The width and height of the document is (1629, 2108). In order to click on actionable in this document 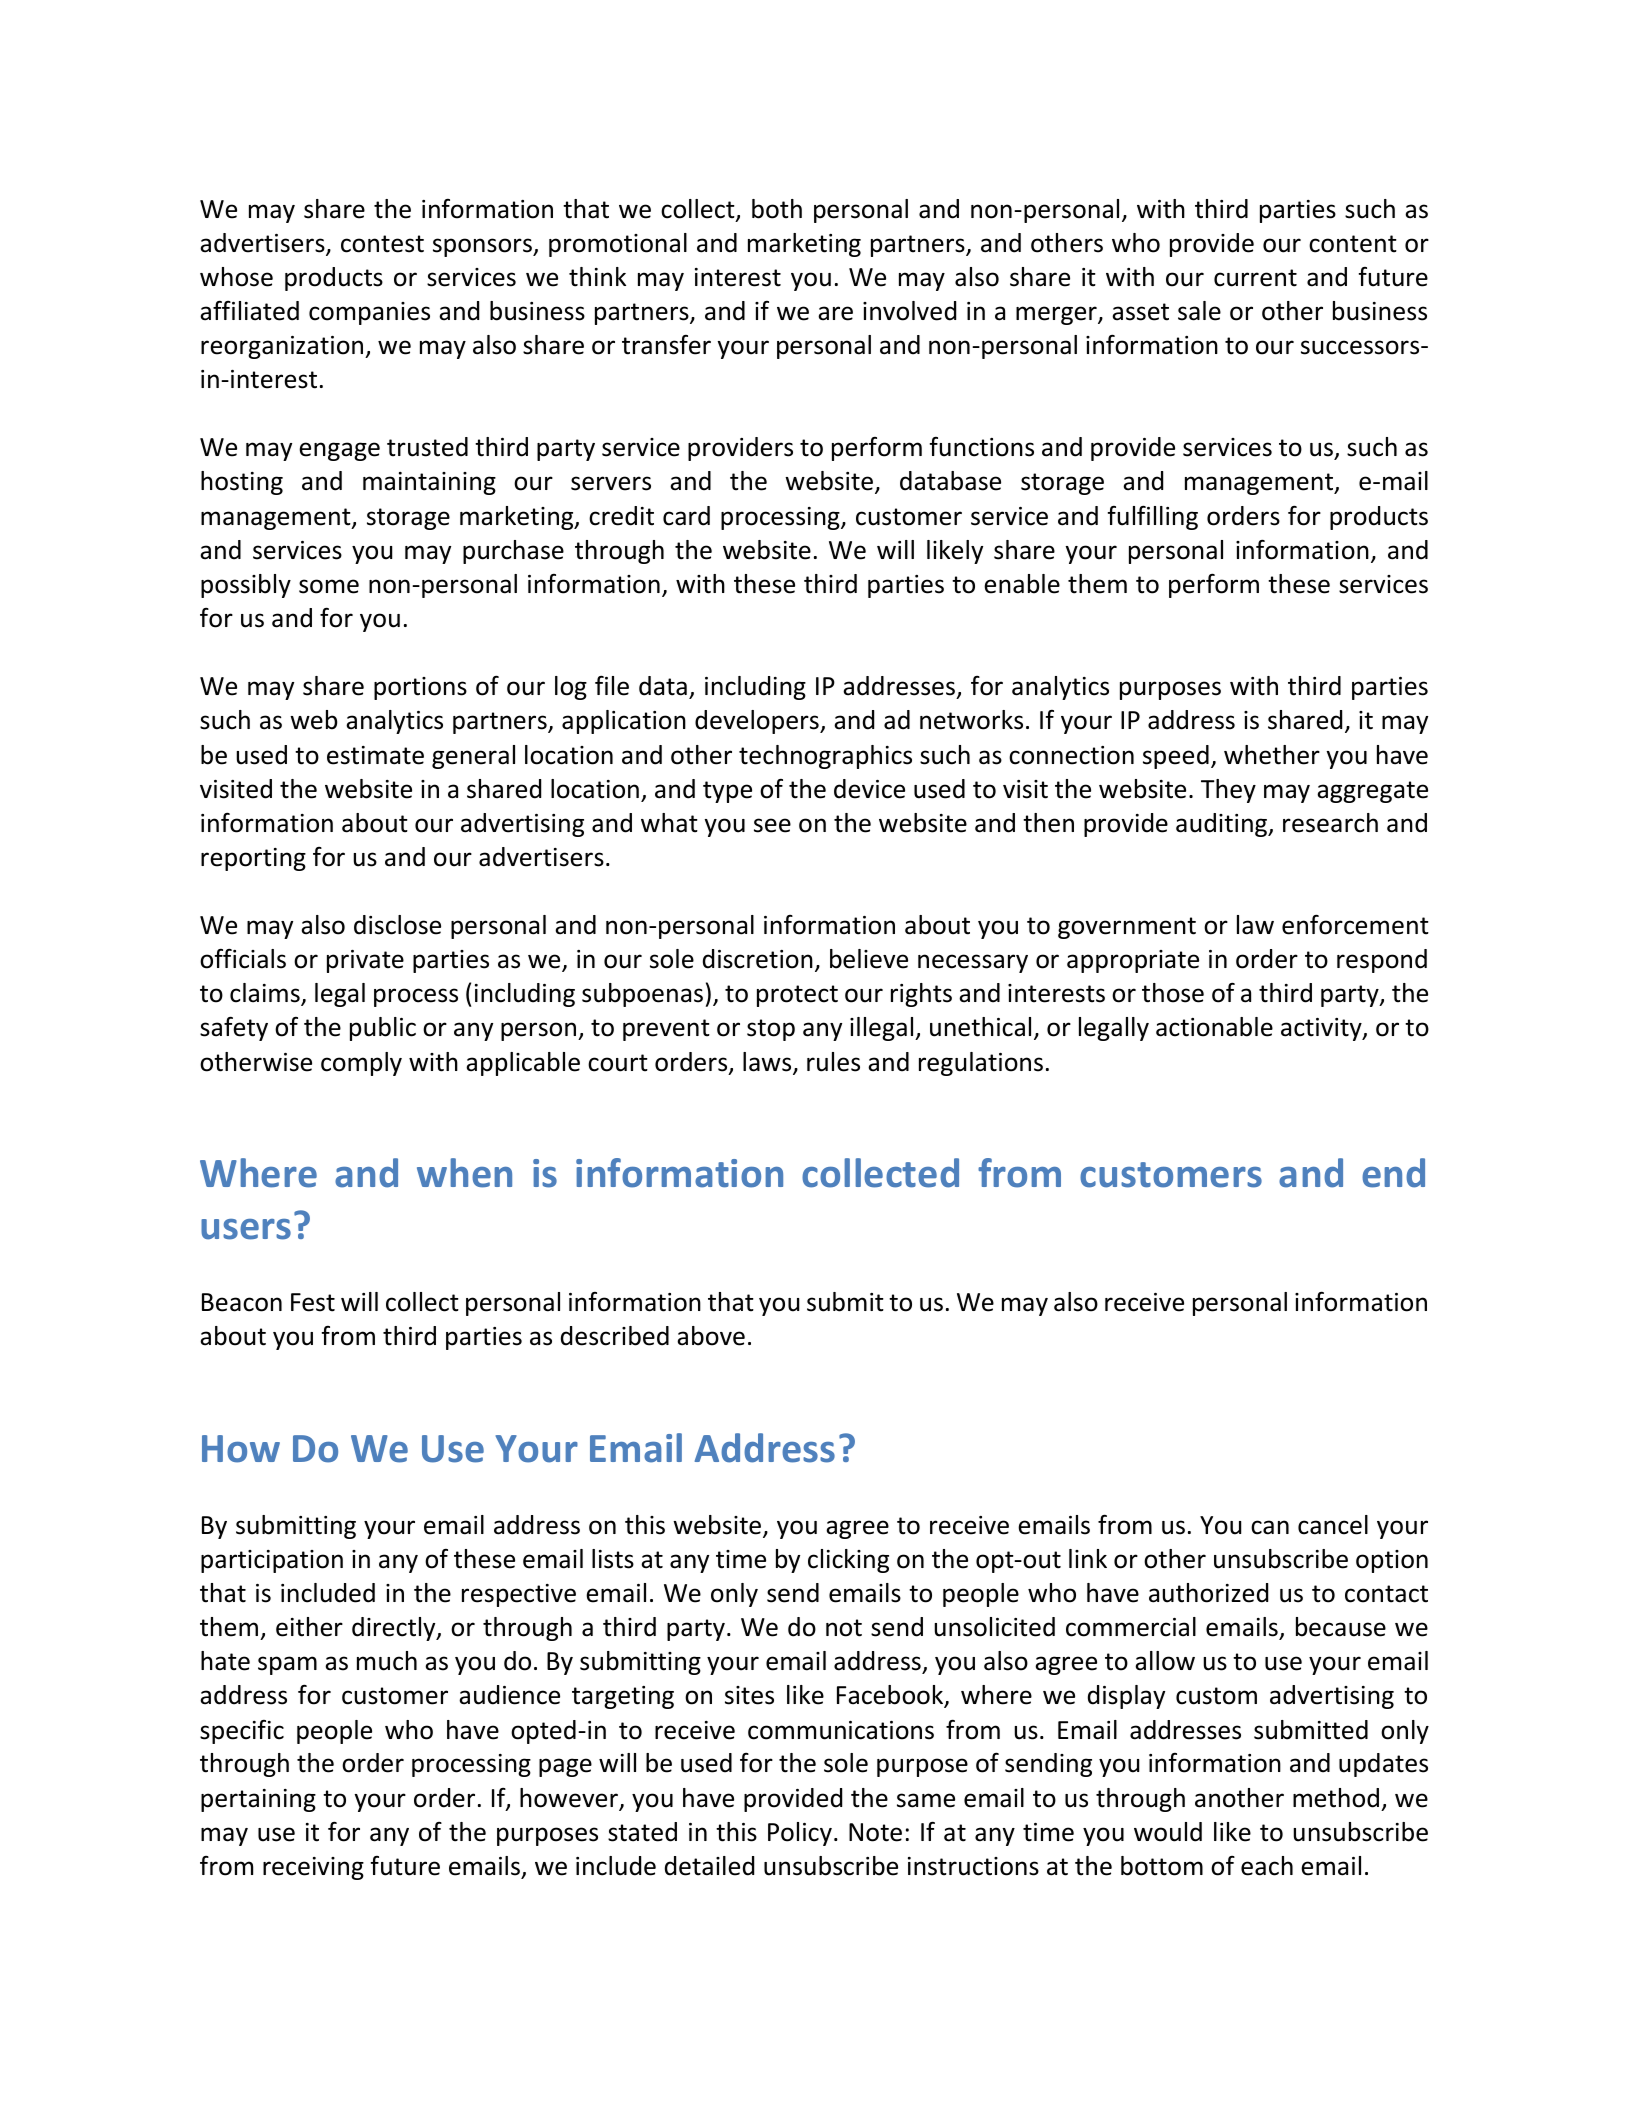, I will do `click(1214, 1027)`.
